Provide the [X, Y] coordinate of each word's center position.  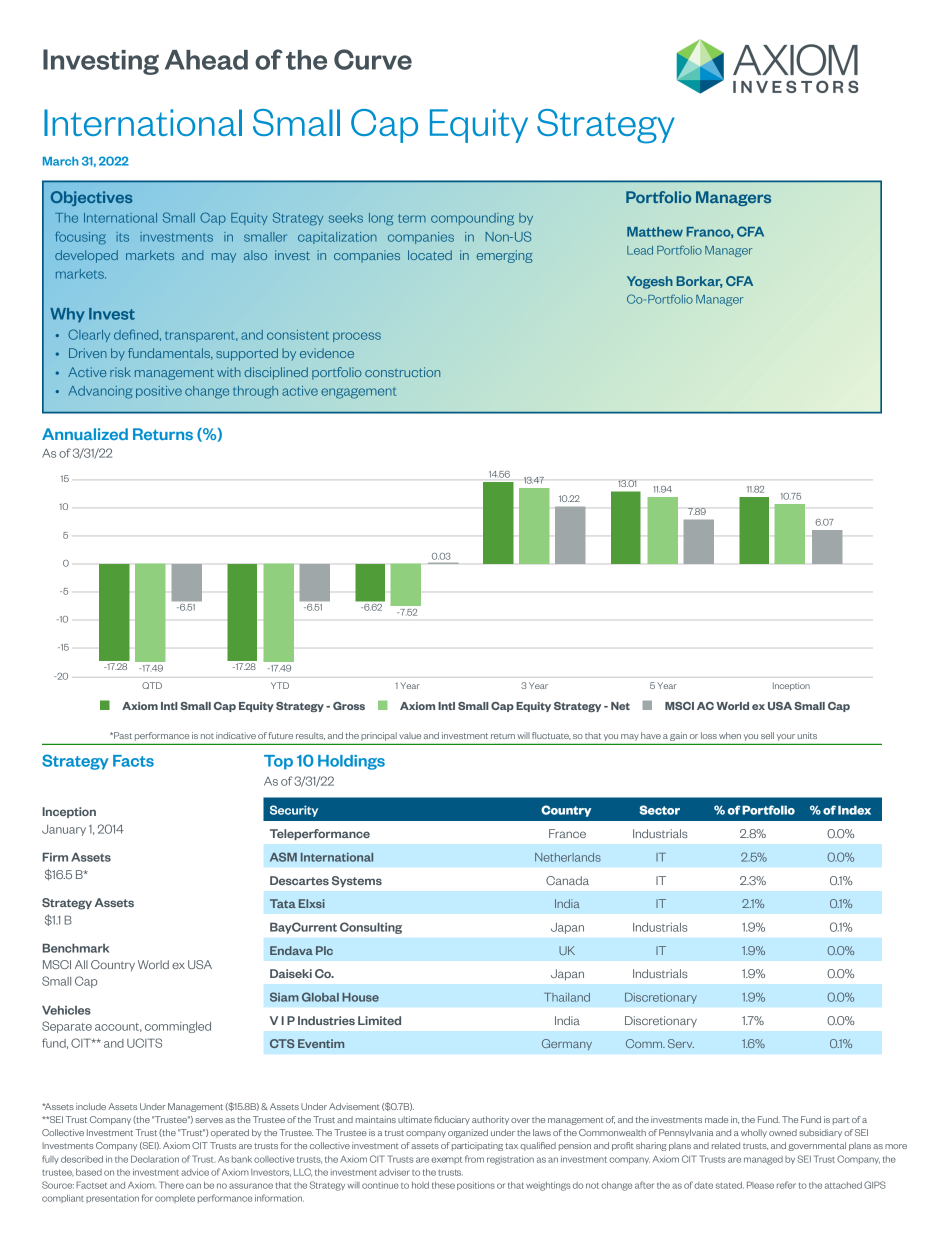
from [474, 1159]
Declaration [155, 1159]
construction [402, 372]
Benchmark [76, 948]
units [807, 735]
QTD [152, 685]
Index [854, 810]
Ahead [206, 60]
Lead [640, 250]
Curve [373, 59]
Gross [349, 706]
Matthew [655, 232]
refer [786, 1185]
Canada [567, 880]
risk [120, 372]
